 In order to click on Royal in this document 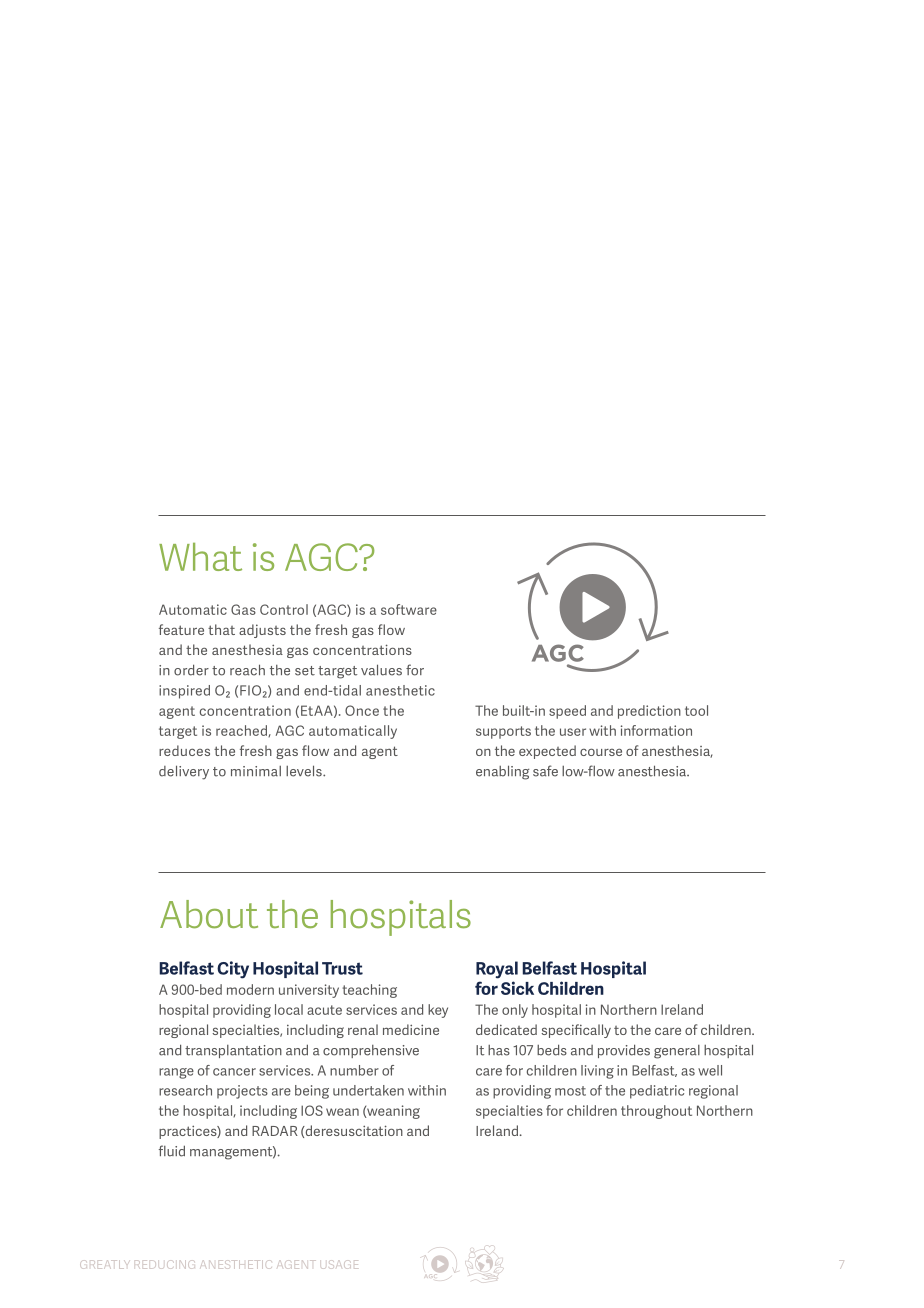, I will do `click(497, 970)`.
